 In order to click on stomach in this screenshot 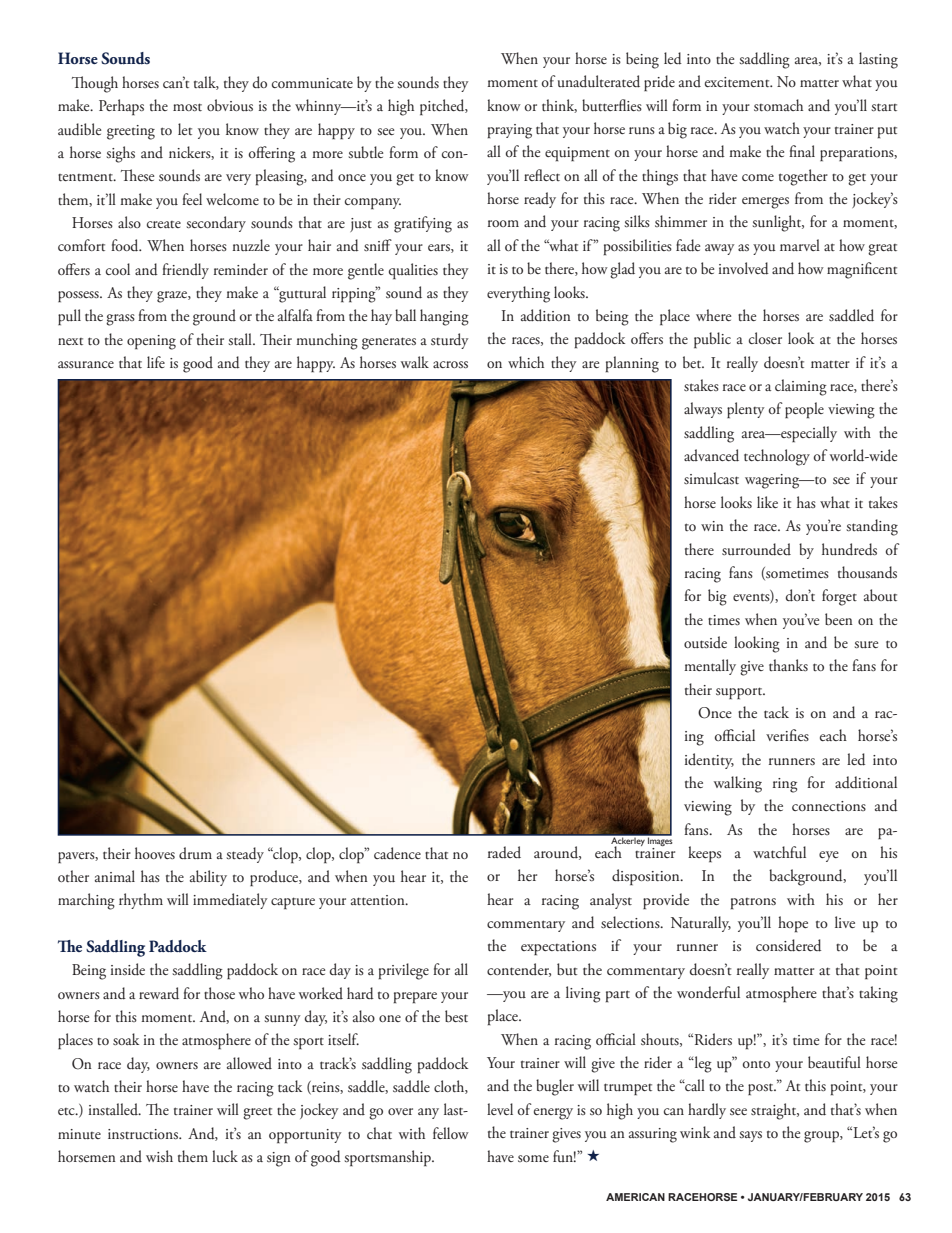, I will do `click(778, 105)`.
